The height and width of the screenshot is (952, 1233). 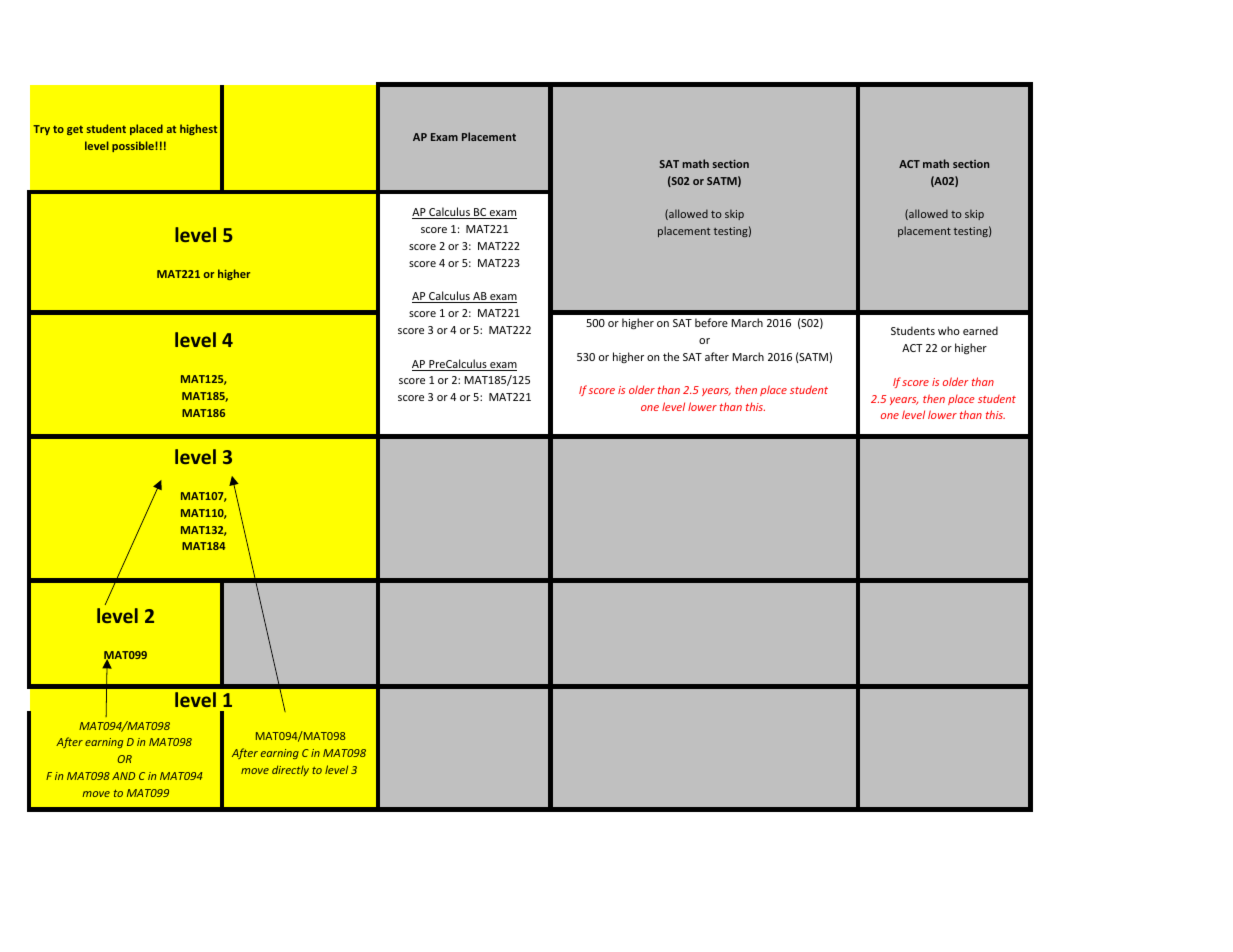 I want to click on earned, so click(x=980, y=330).
